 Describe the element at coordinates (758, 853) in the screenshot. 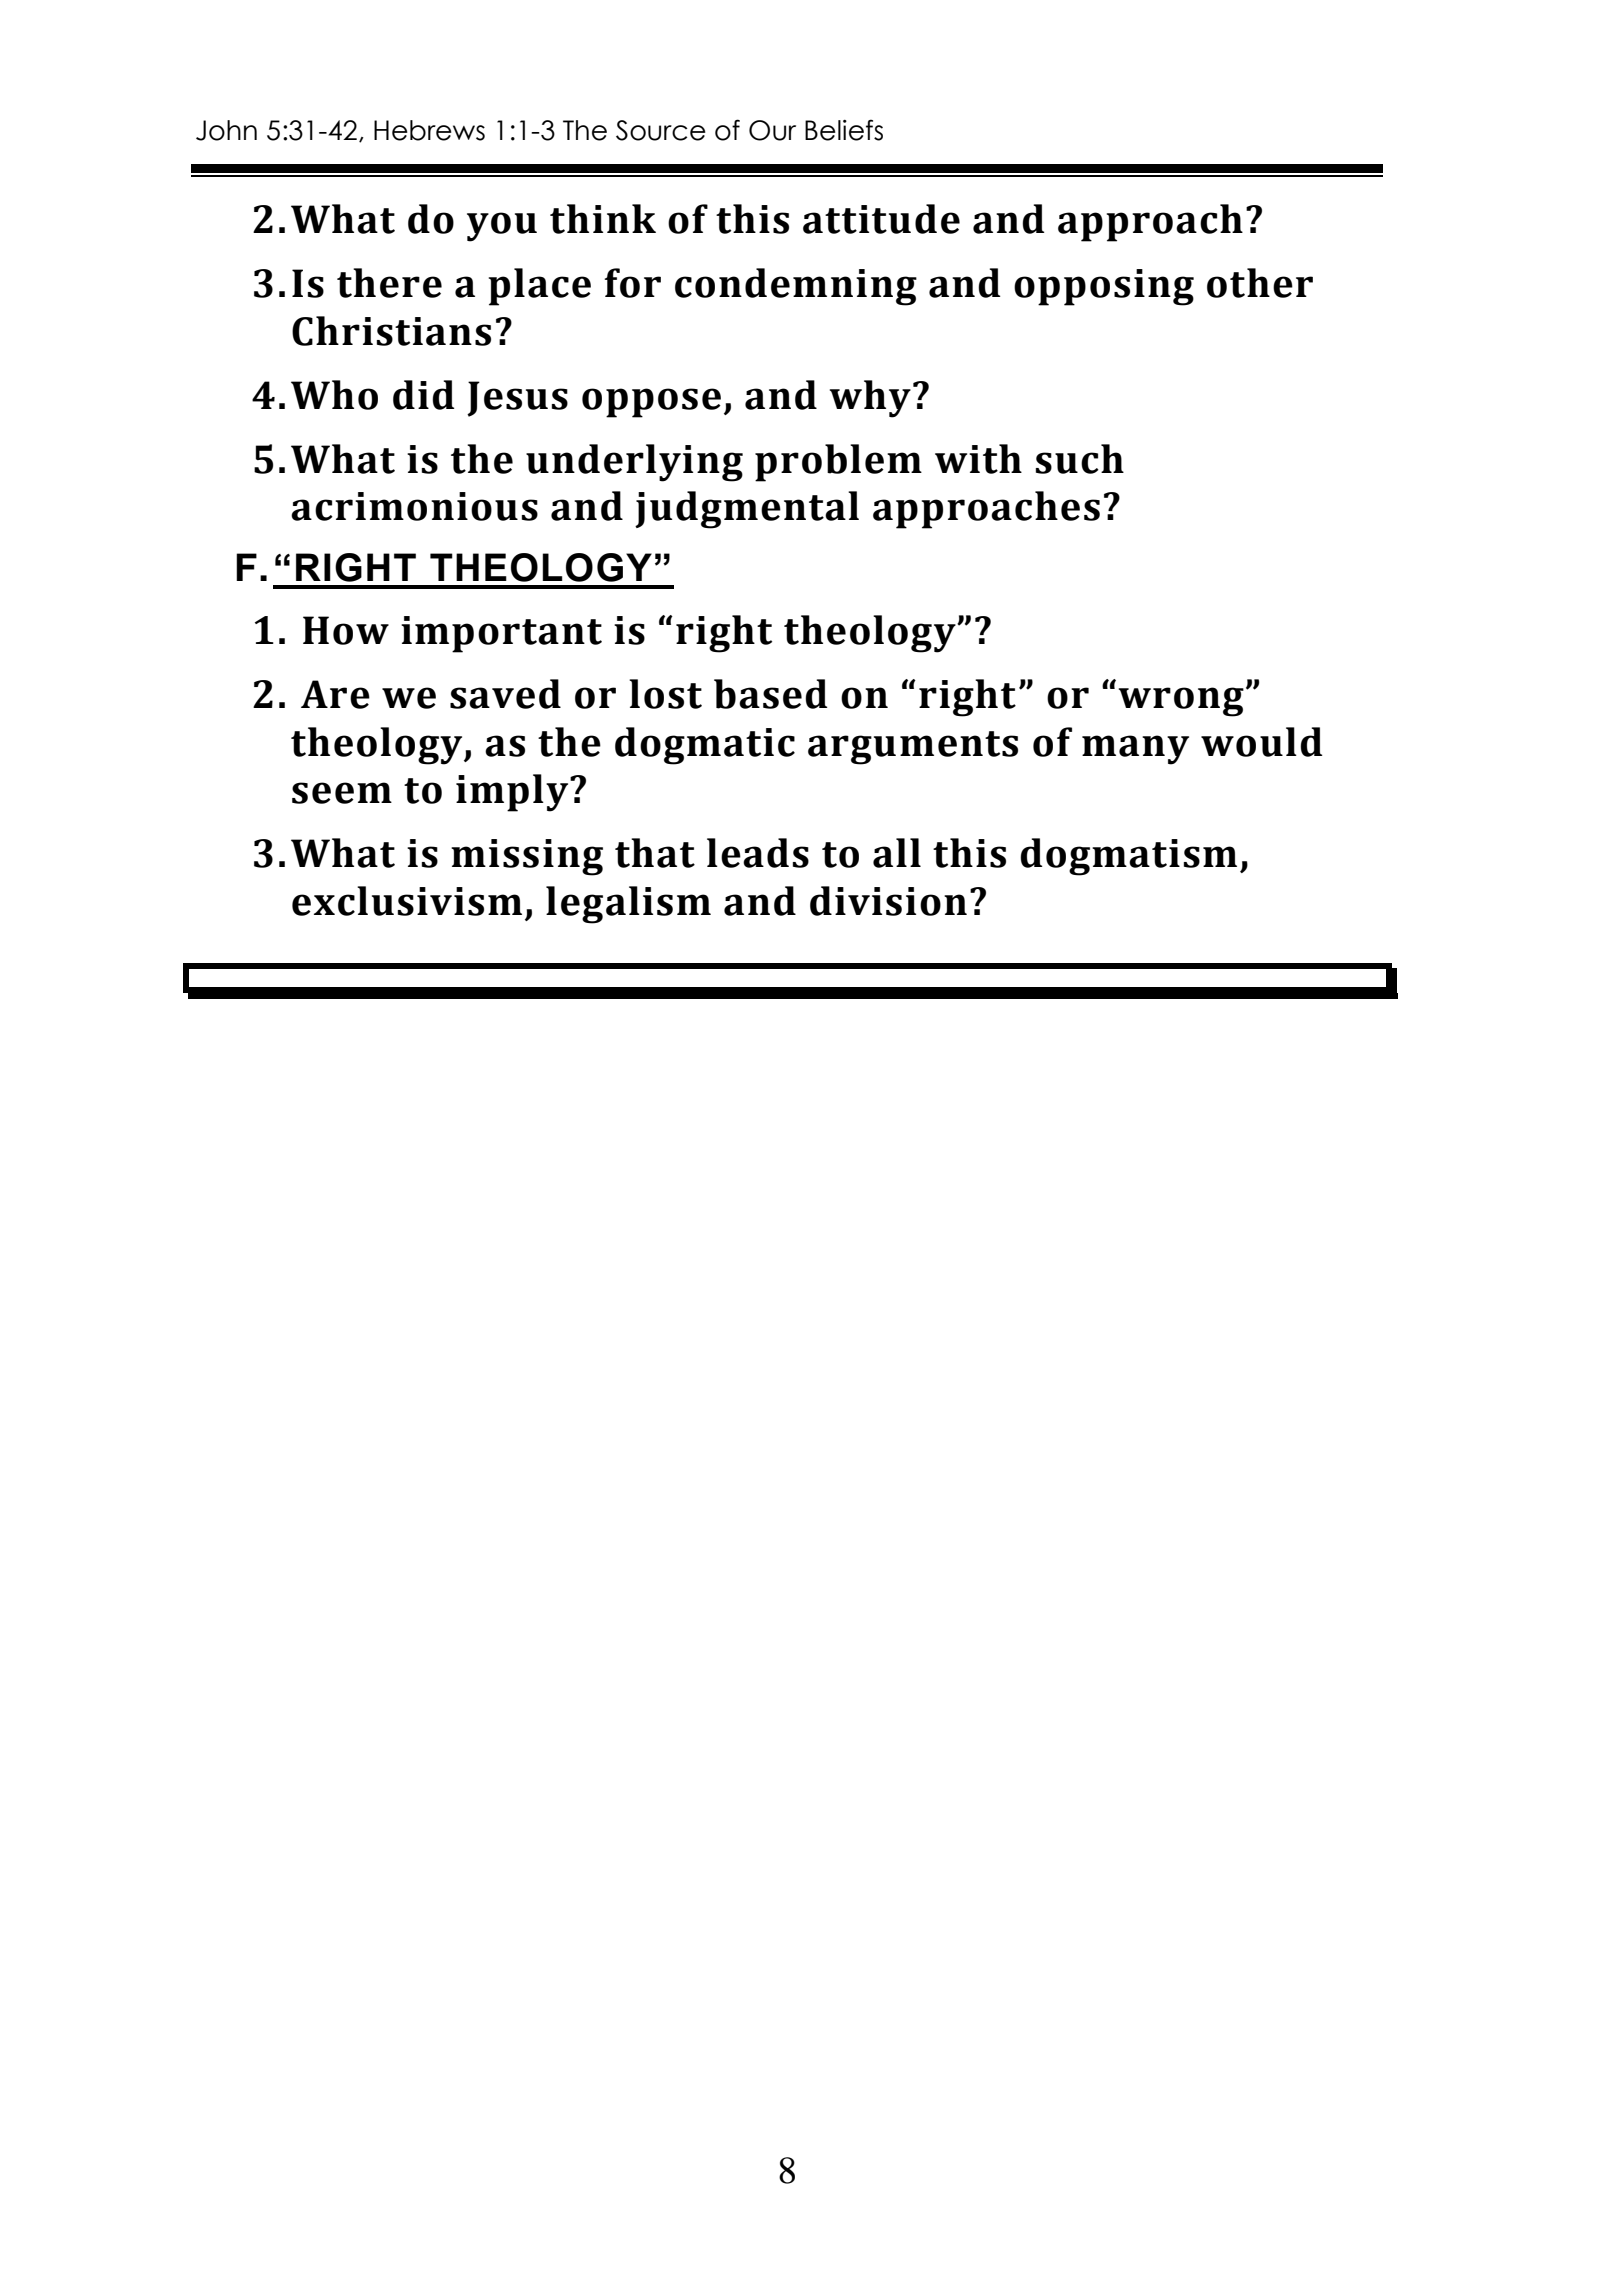

I see `leads` at that location.
